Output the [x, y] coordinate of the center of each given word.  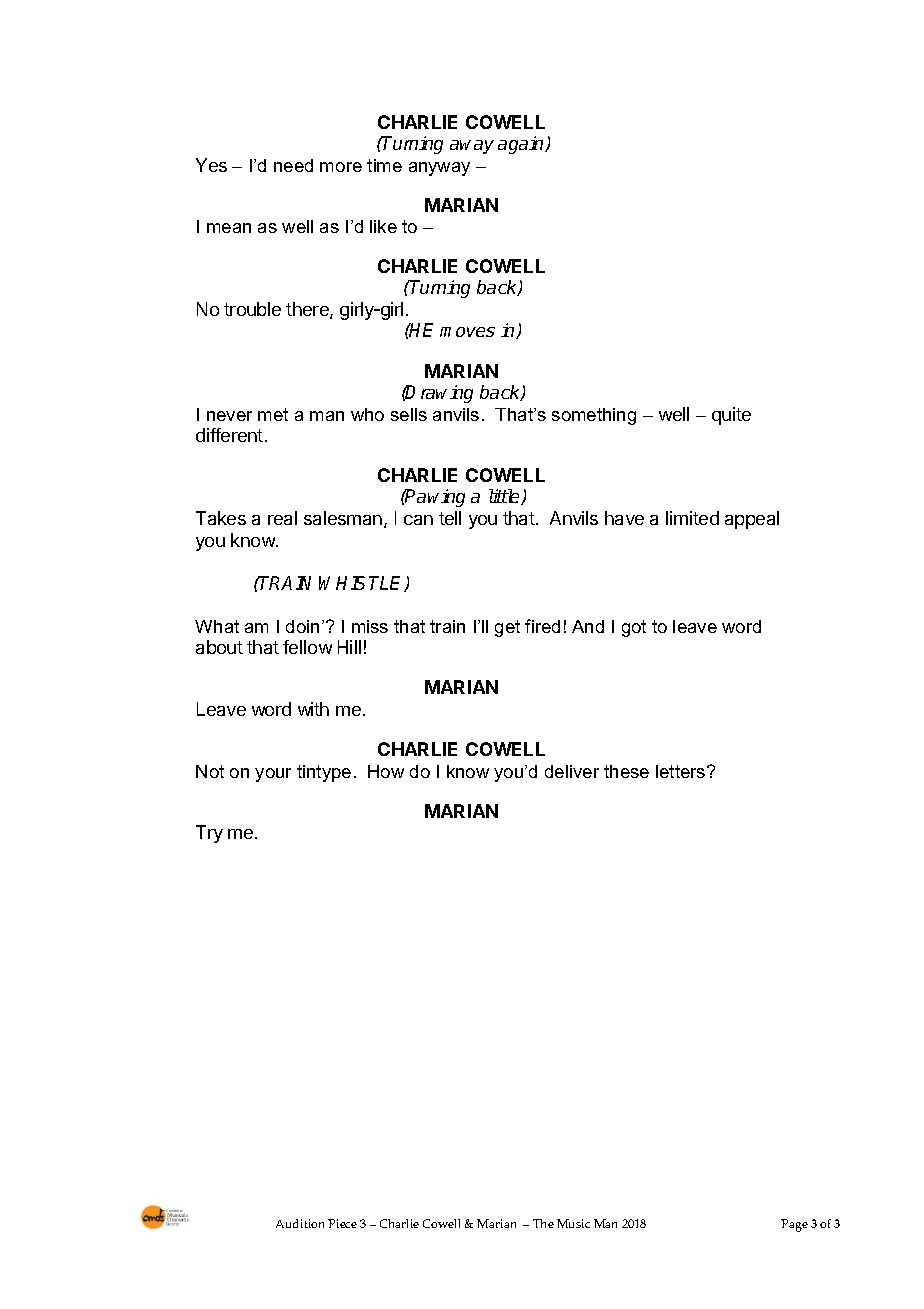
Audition [300, 1223]
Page [794, 1225]
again [522, 145]
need [293, 165]
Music [573, 1223]
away [472, 147]
